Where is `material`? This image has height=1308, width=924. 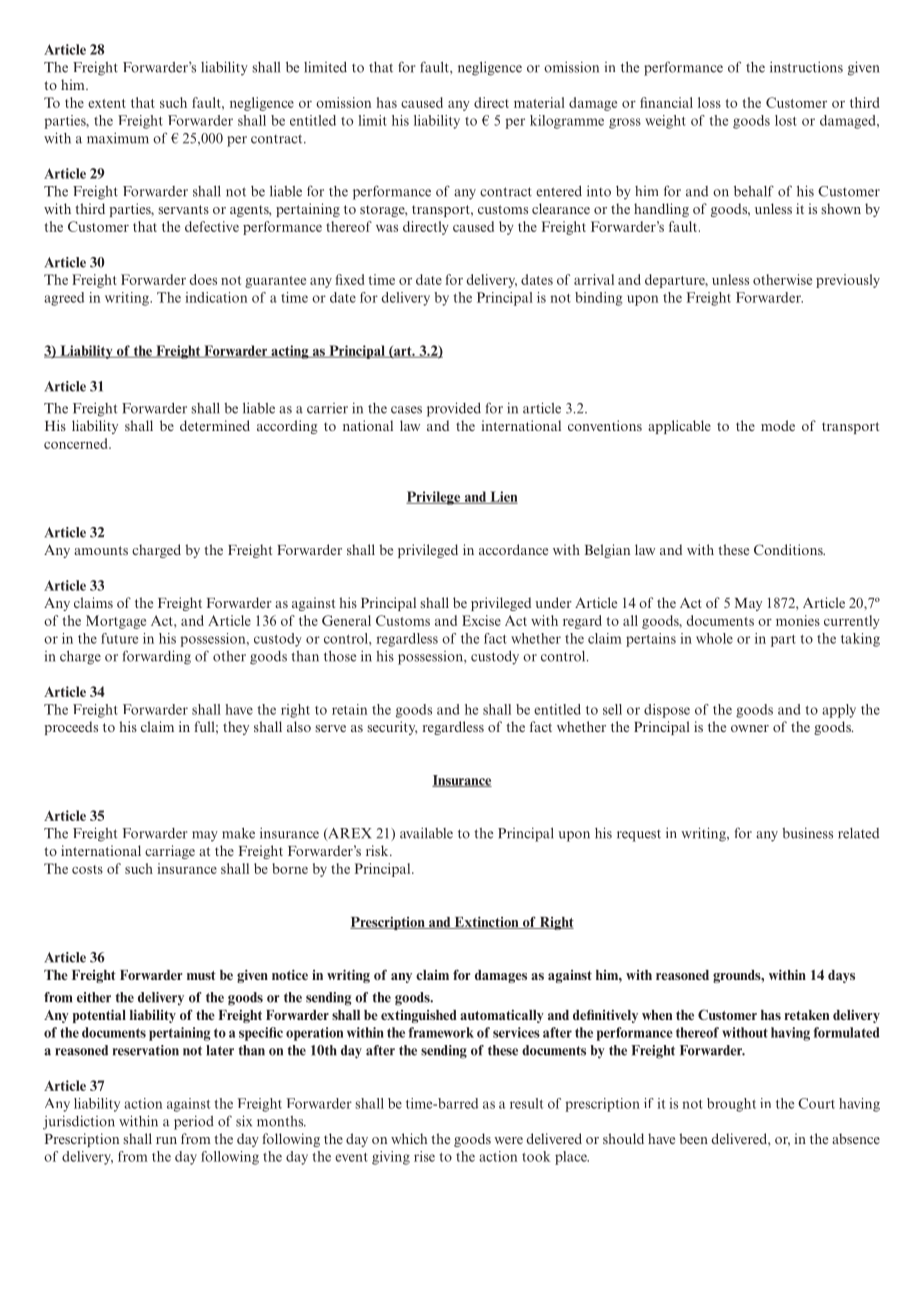 material is located at coordinates (539, 102).
